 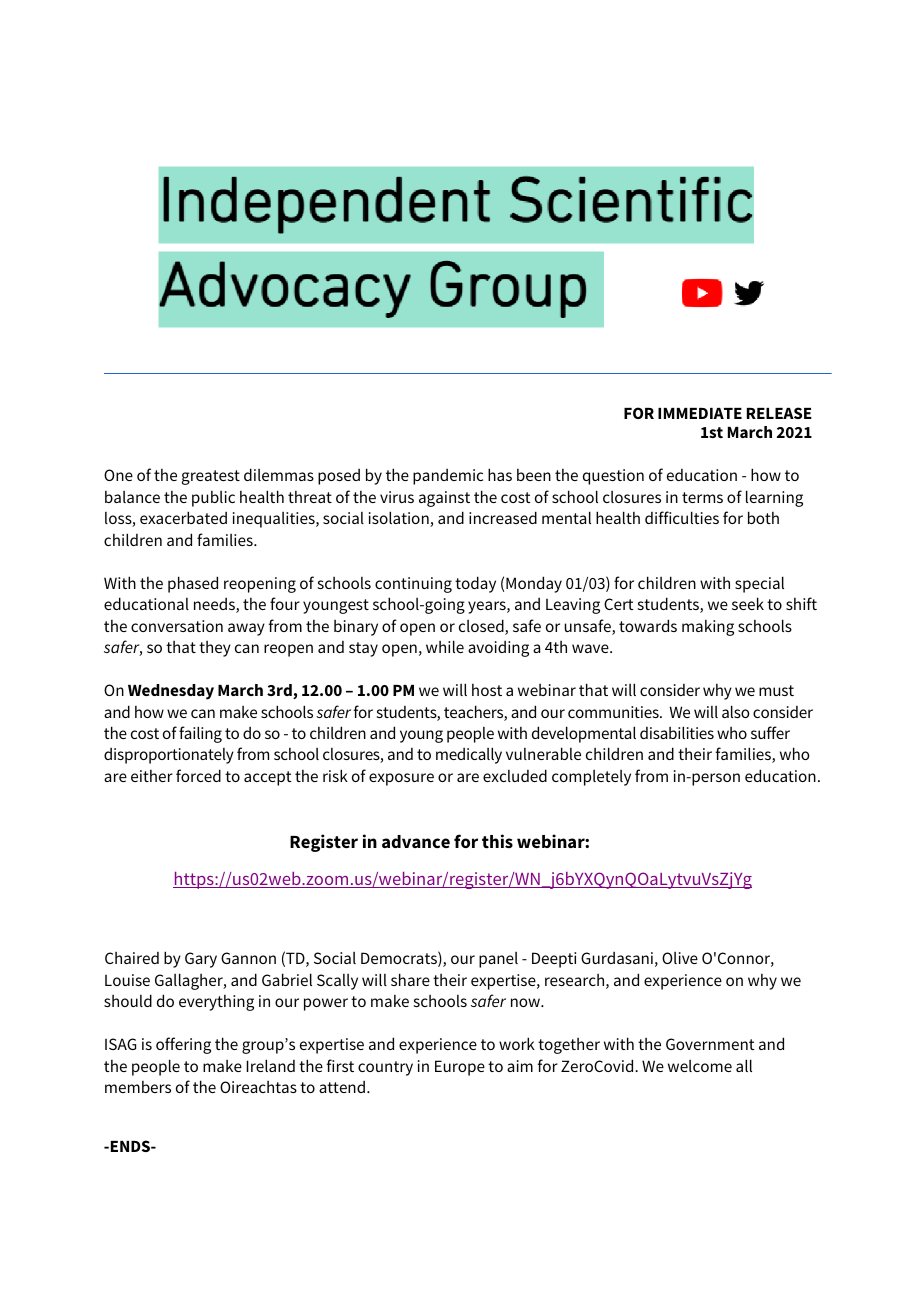 What do you see at coordinates (215, 649) in the screenshot?
I see `they` at bounding box center [215, 649].
